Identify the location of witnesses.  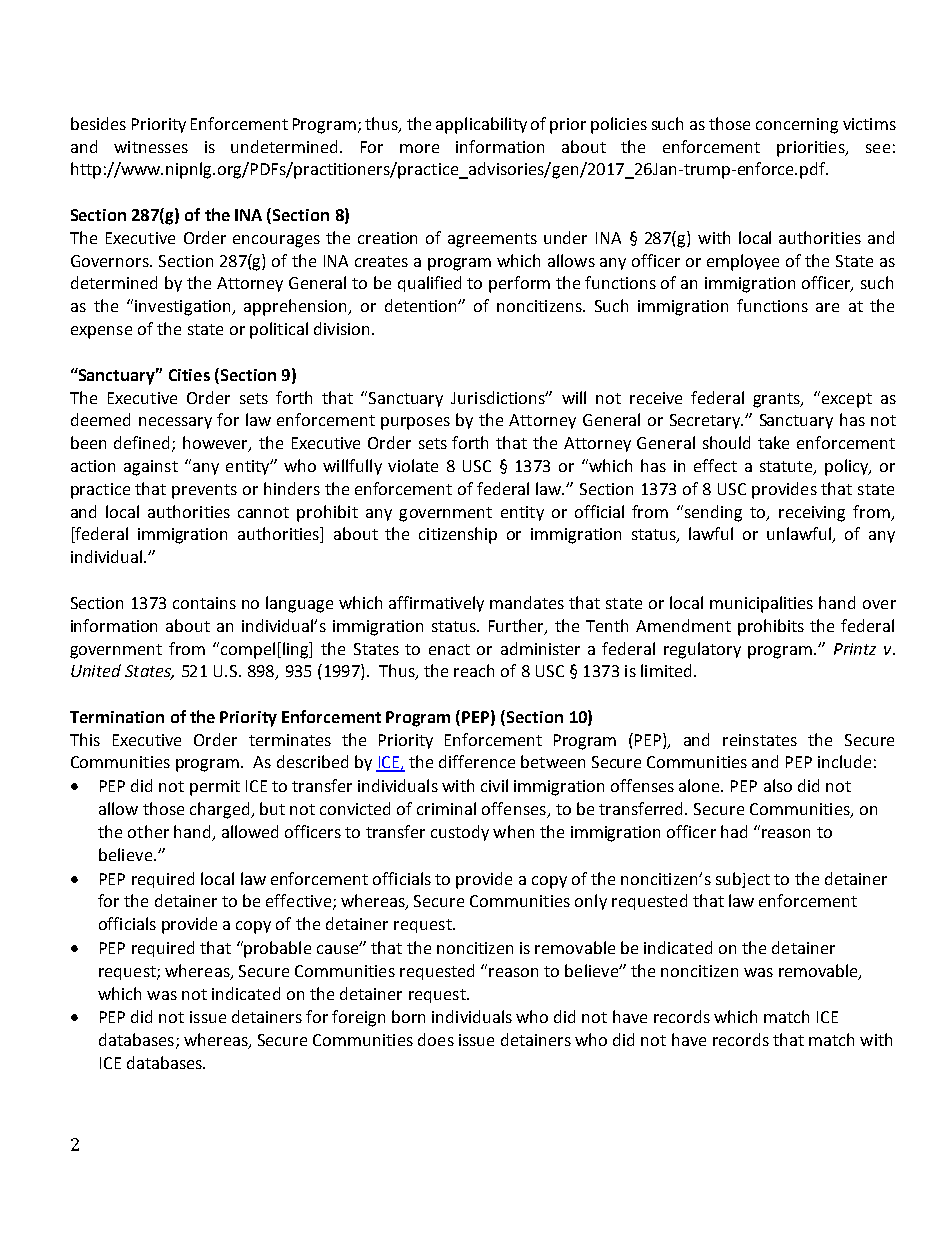
(151, 147).
